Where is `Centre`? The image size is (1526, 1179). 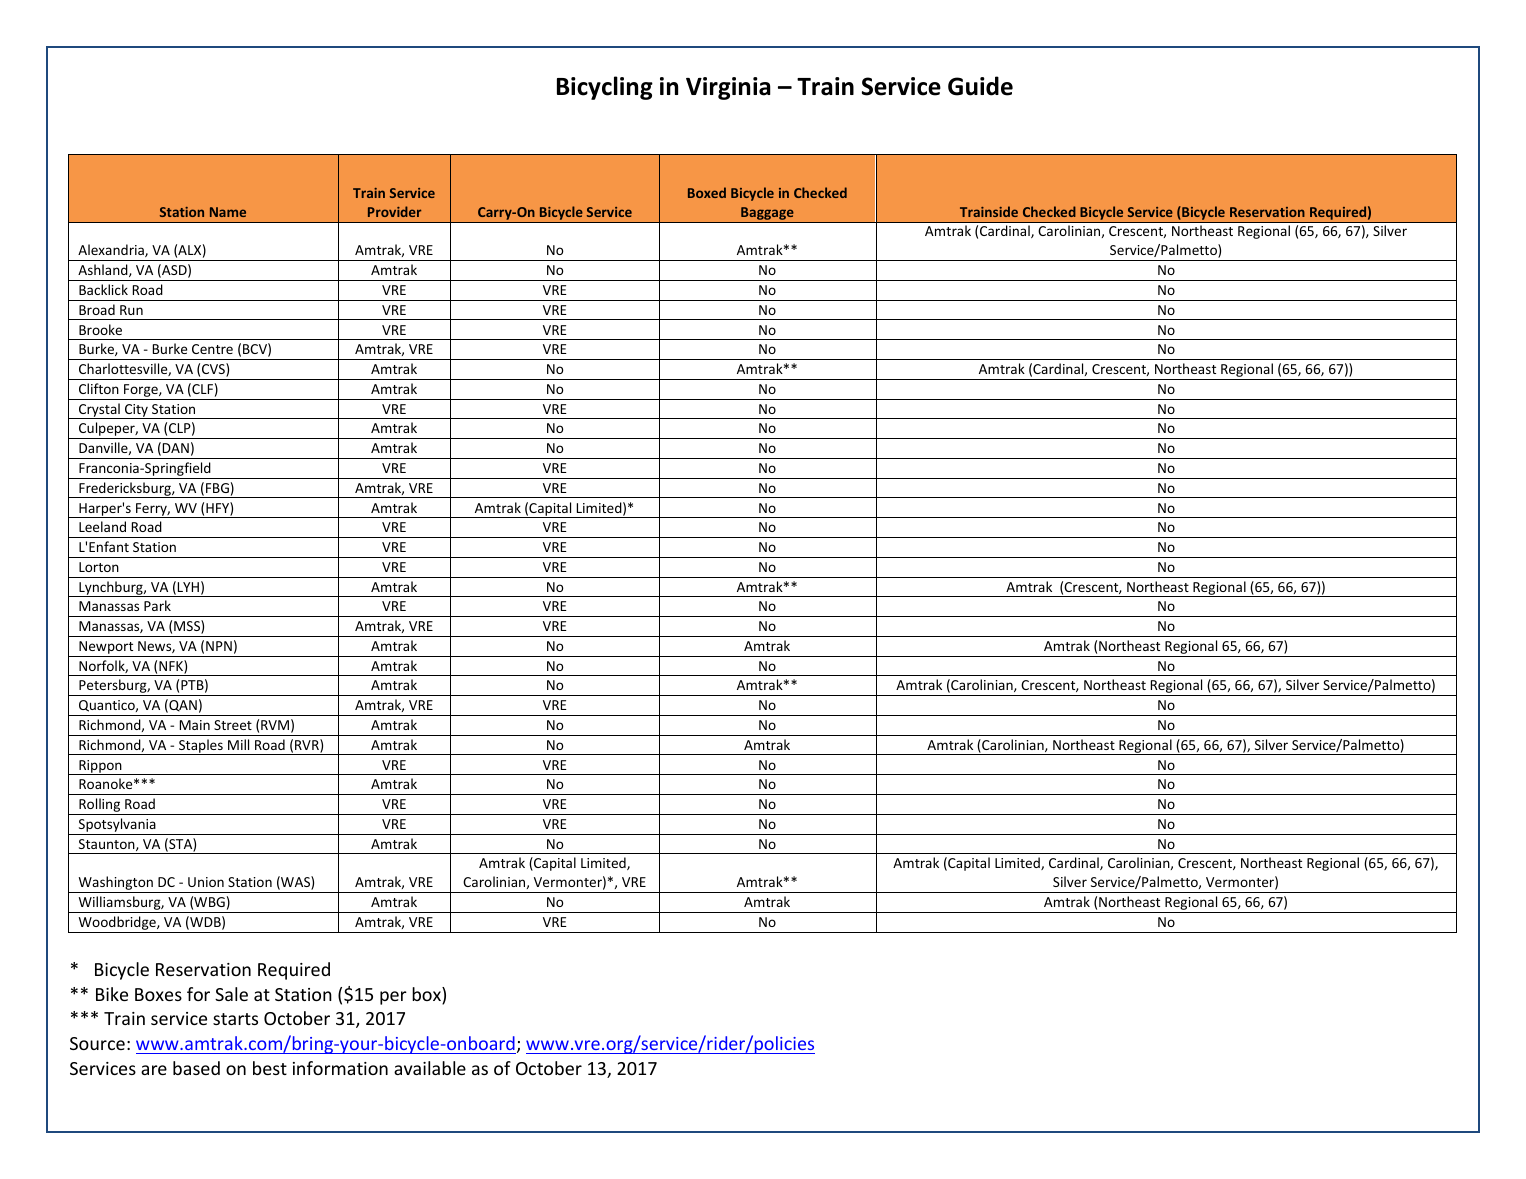 Centre is located at coordinates (212, 349).
